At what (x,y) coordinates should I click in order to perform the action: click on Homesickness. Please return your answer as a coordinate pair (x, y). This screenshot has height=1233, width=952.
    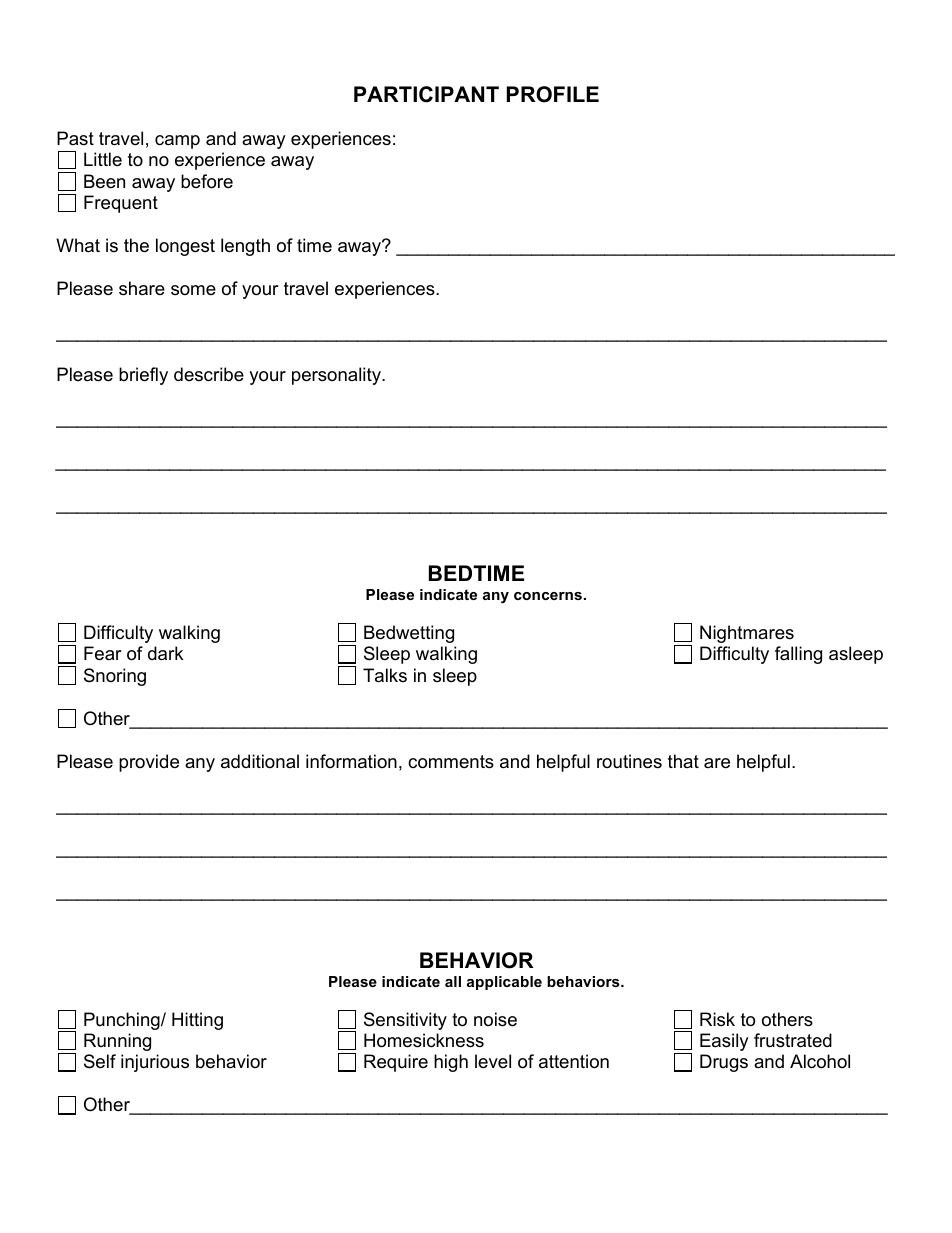
    Looking at the image, I should click on (424, 1040).
